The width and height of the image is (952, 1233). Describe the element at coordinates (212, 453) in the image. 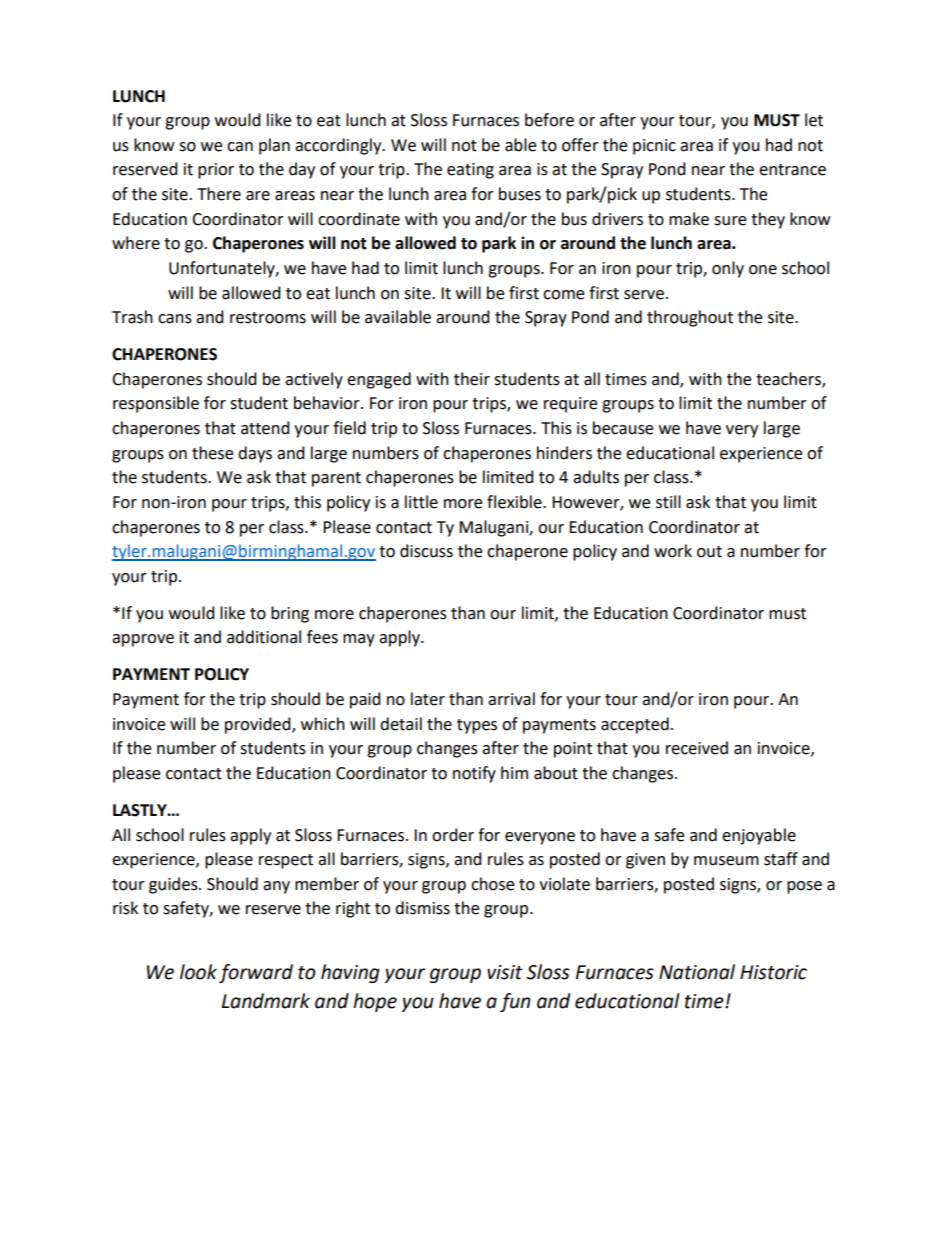

I see `these` at that location.
